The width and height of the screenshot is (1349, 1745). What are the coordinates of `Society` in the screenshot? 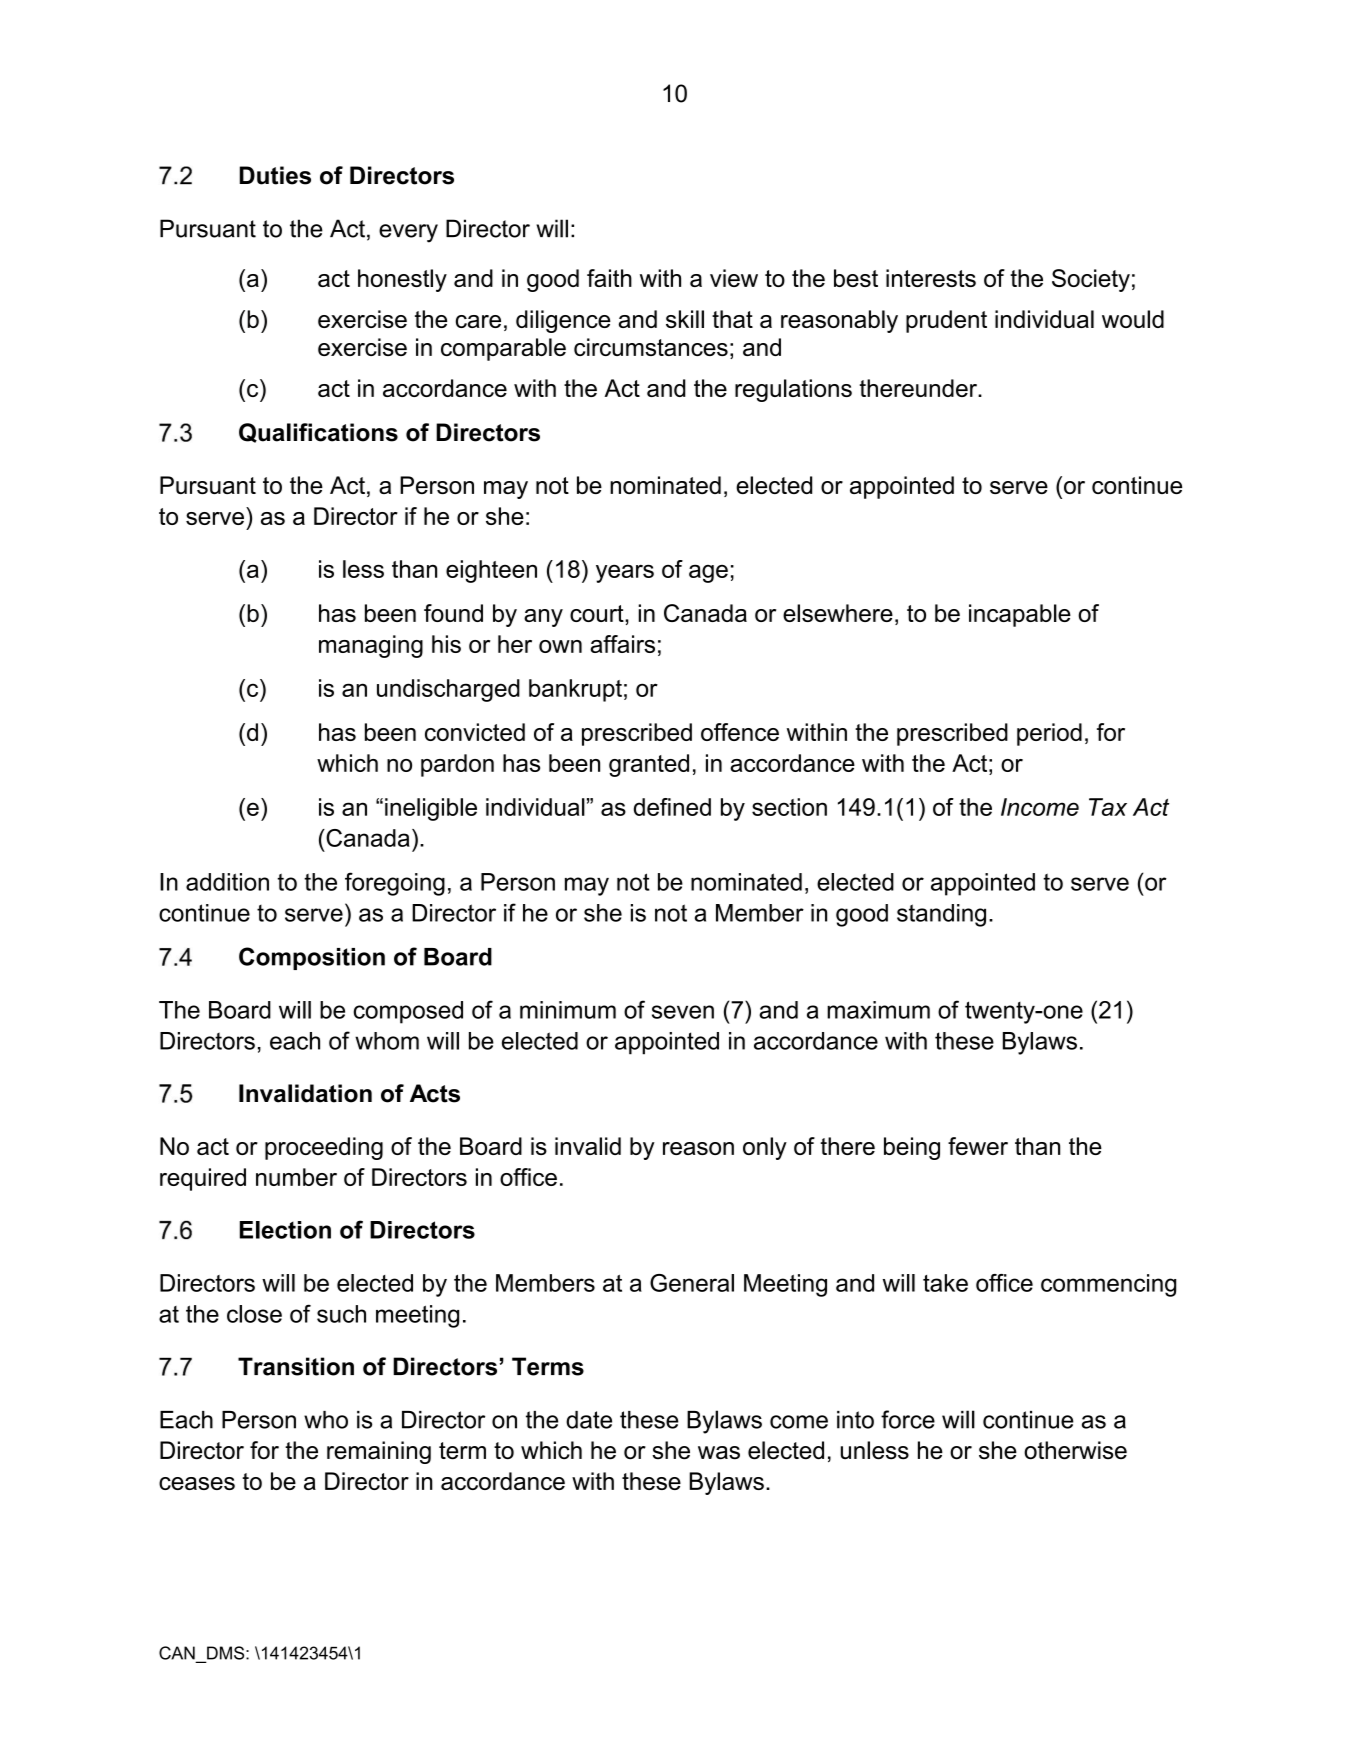 It's located at (1091, 280).
